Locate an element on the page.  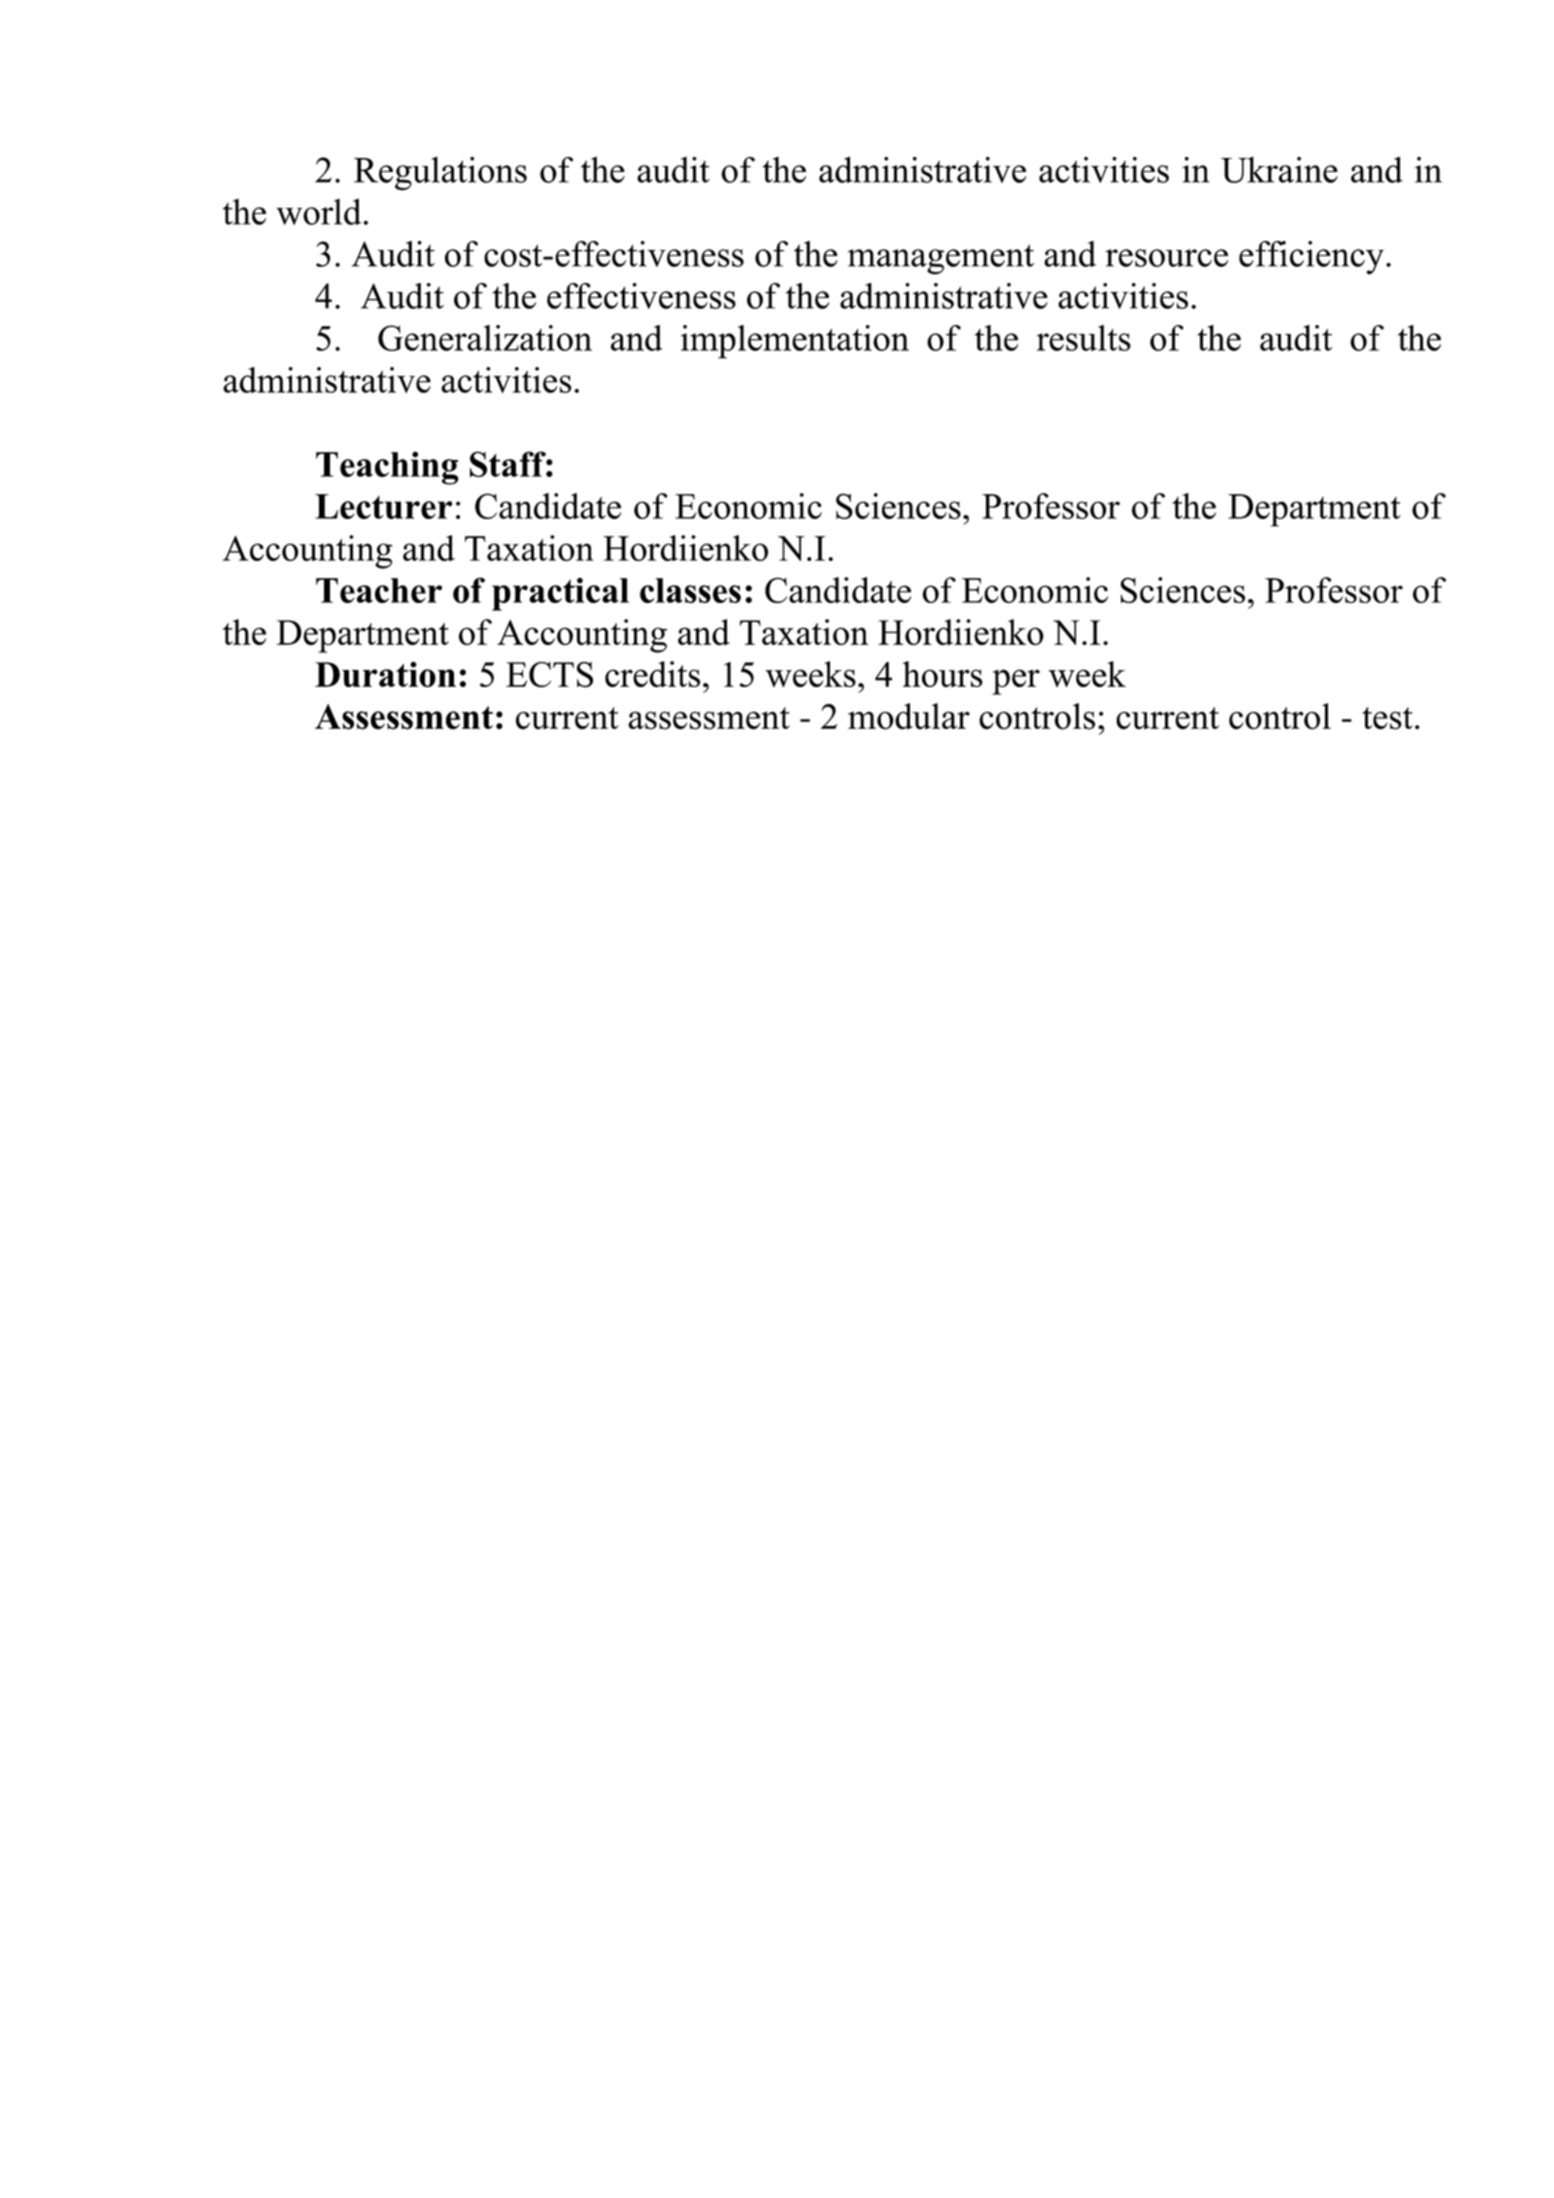
classes is located at coordinates (690, 590).
